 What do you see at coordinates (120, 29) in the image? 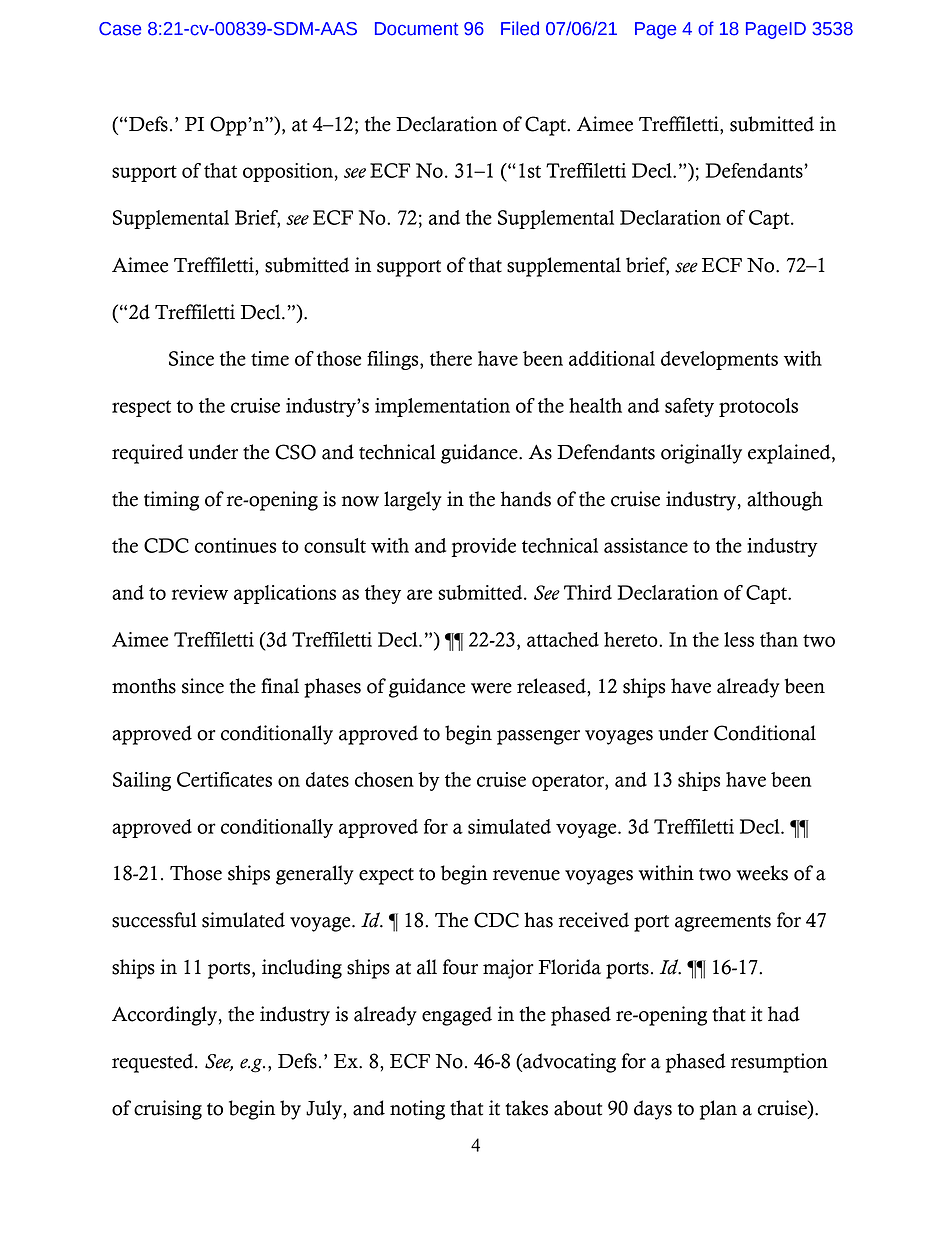
I see `Case` at bounding box center [120, 29].
